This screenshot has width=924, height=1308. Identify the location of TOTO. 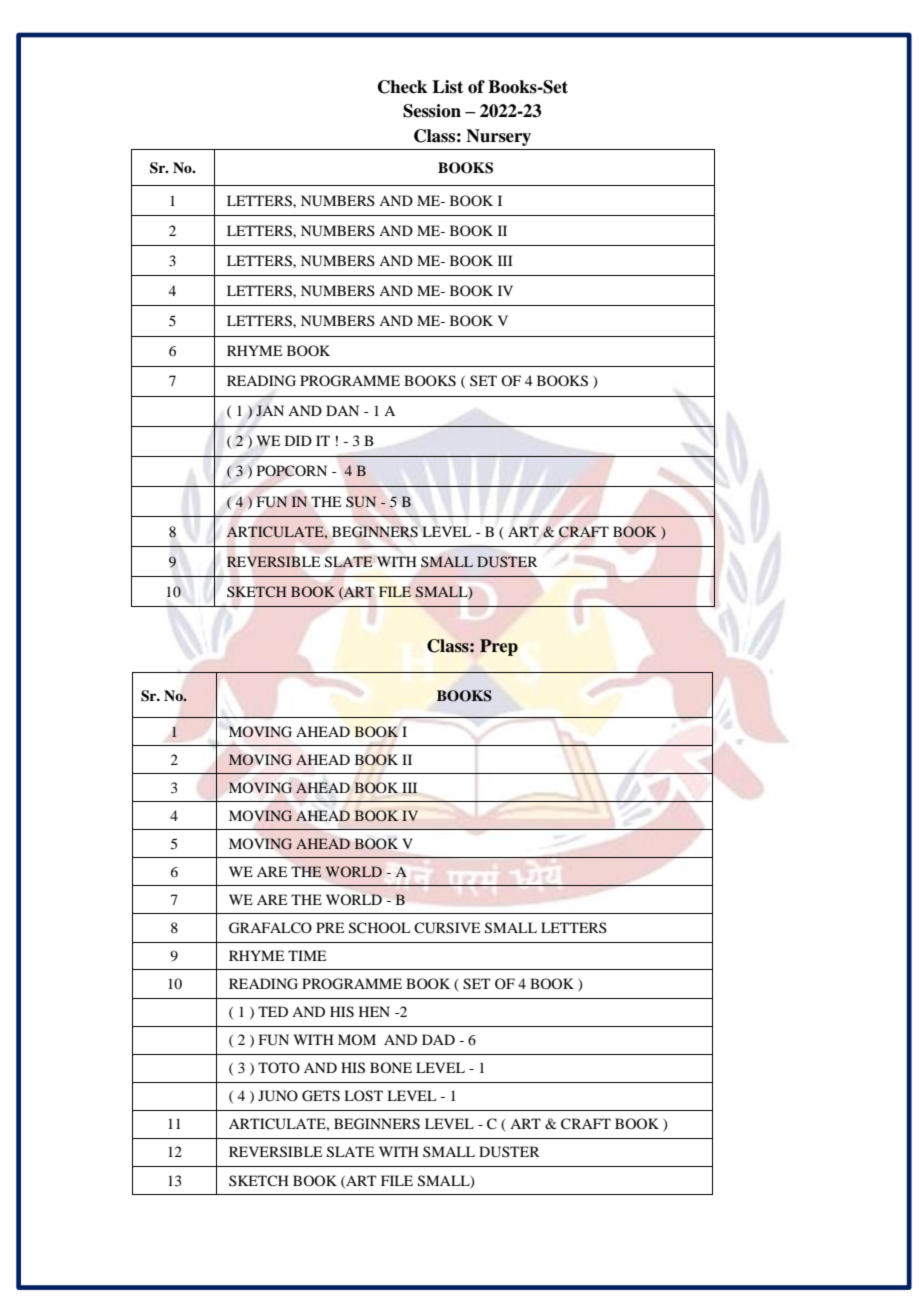
(279, 1067).
